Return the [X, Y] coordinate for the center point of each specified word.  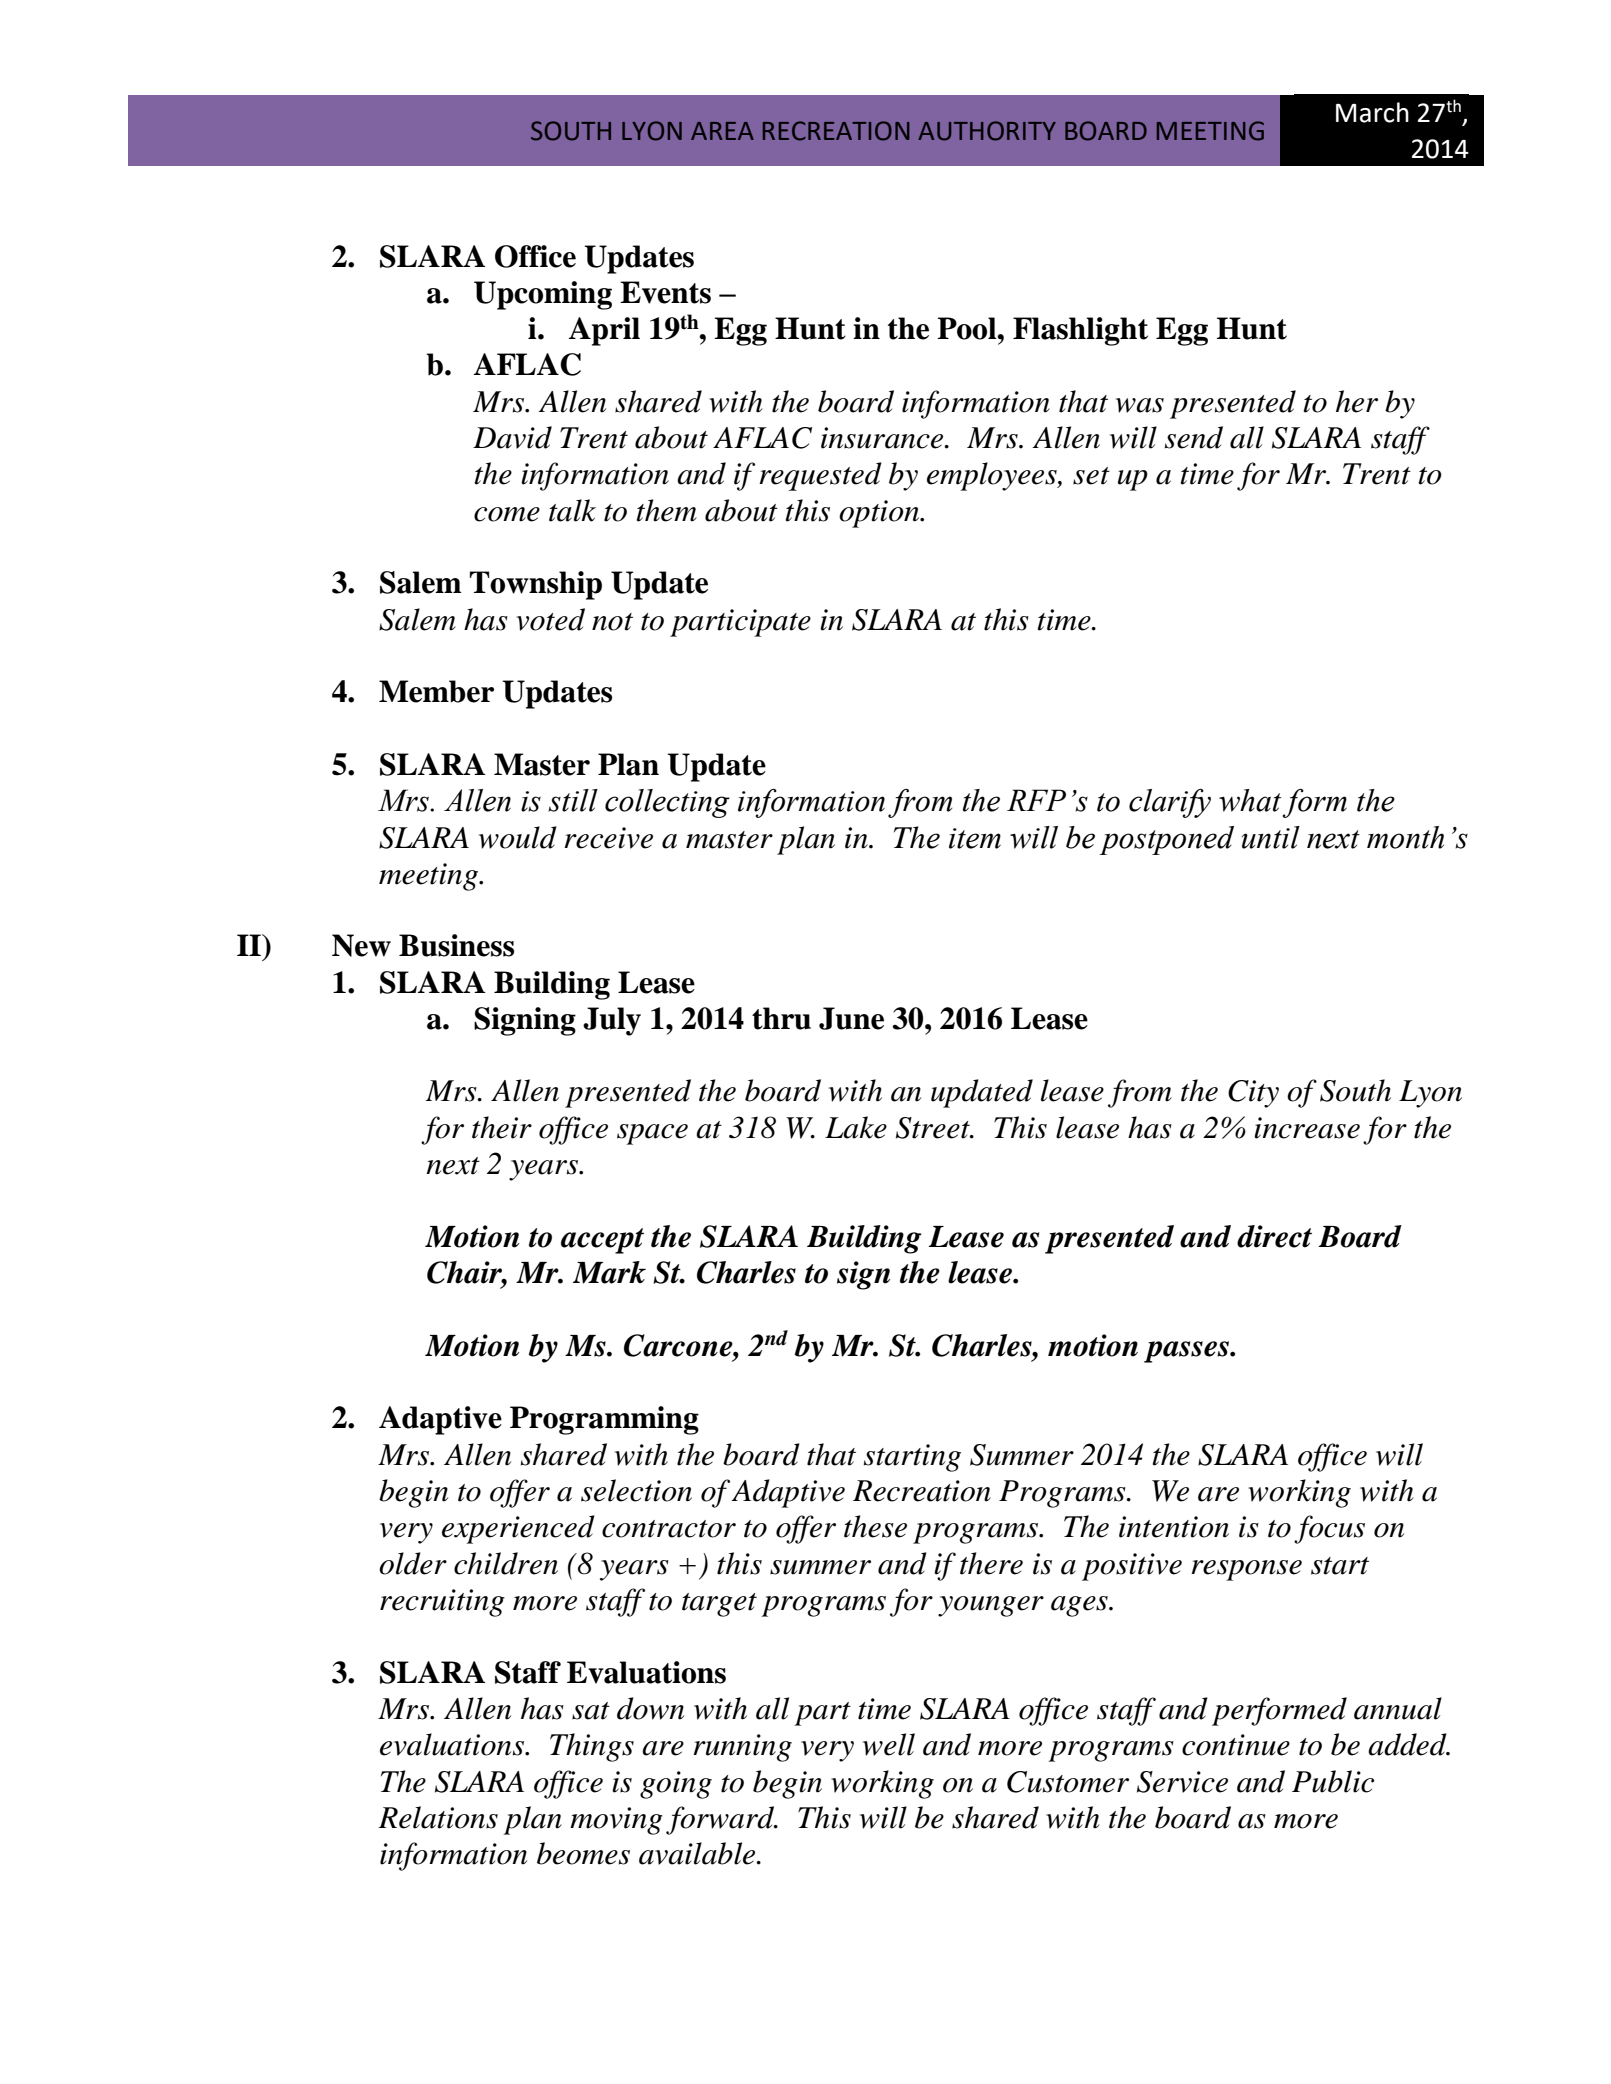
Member [436, 691]
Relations [438, 1817]
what [1250, 800]
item [975, 838]
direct [1274, 1236]
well [889, 1744]
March [1372, 112]
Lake [856, 1127]
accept [602, 1241]
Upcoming [543, 295]
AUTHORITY [987, 131]
